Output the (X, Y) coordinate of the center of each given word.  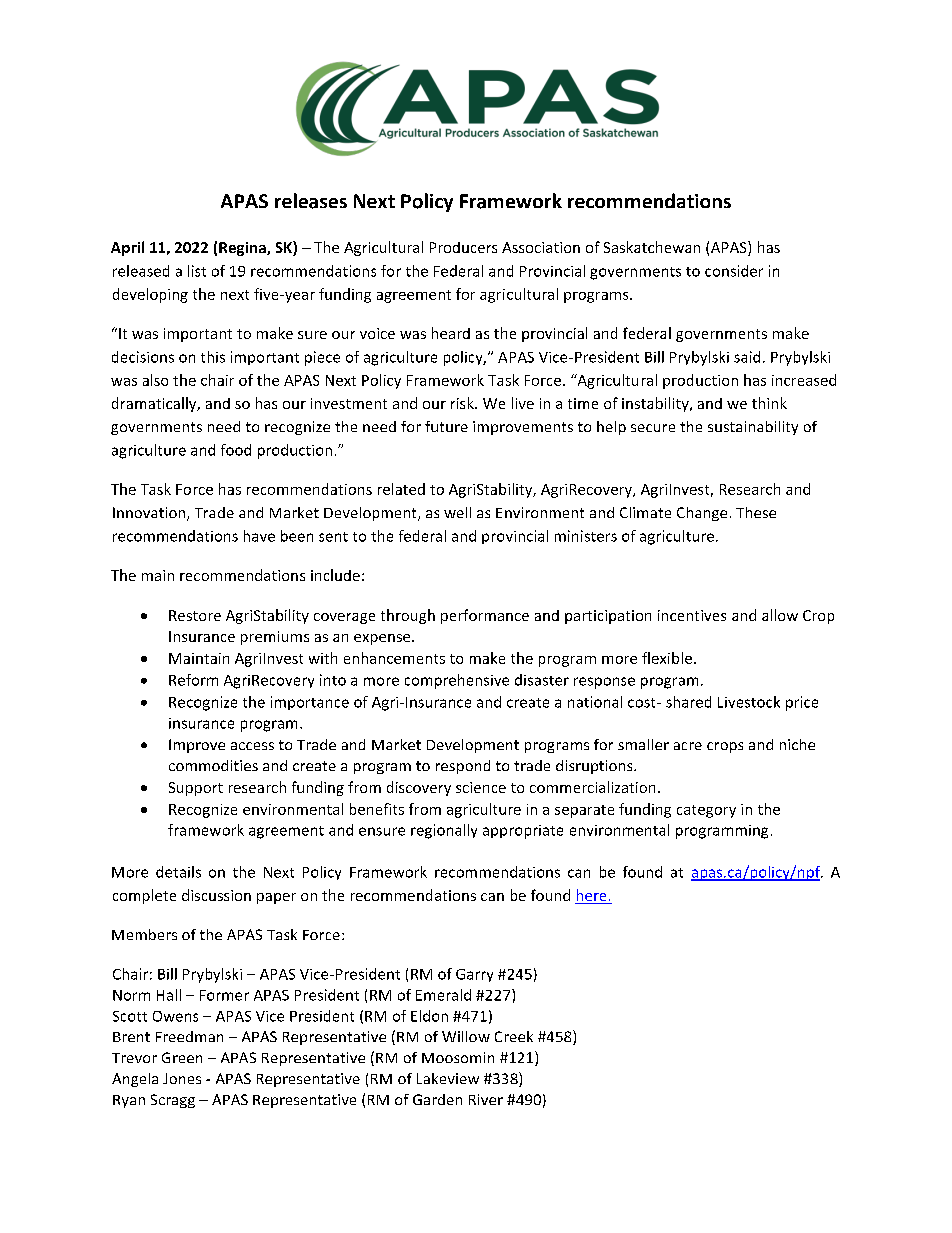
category (706, 811)
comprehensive (457, 681)
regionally (444, 831)
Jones (182, 1078)
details (178, 872)
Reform (193, 680)
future (446, 426)
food (236, 450)
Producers (463, 247)
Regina (243, 249)
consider (734, 271)
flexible (668, 658)
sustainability (753, 428)
